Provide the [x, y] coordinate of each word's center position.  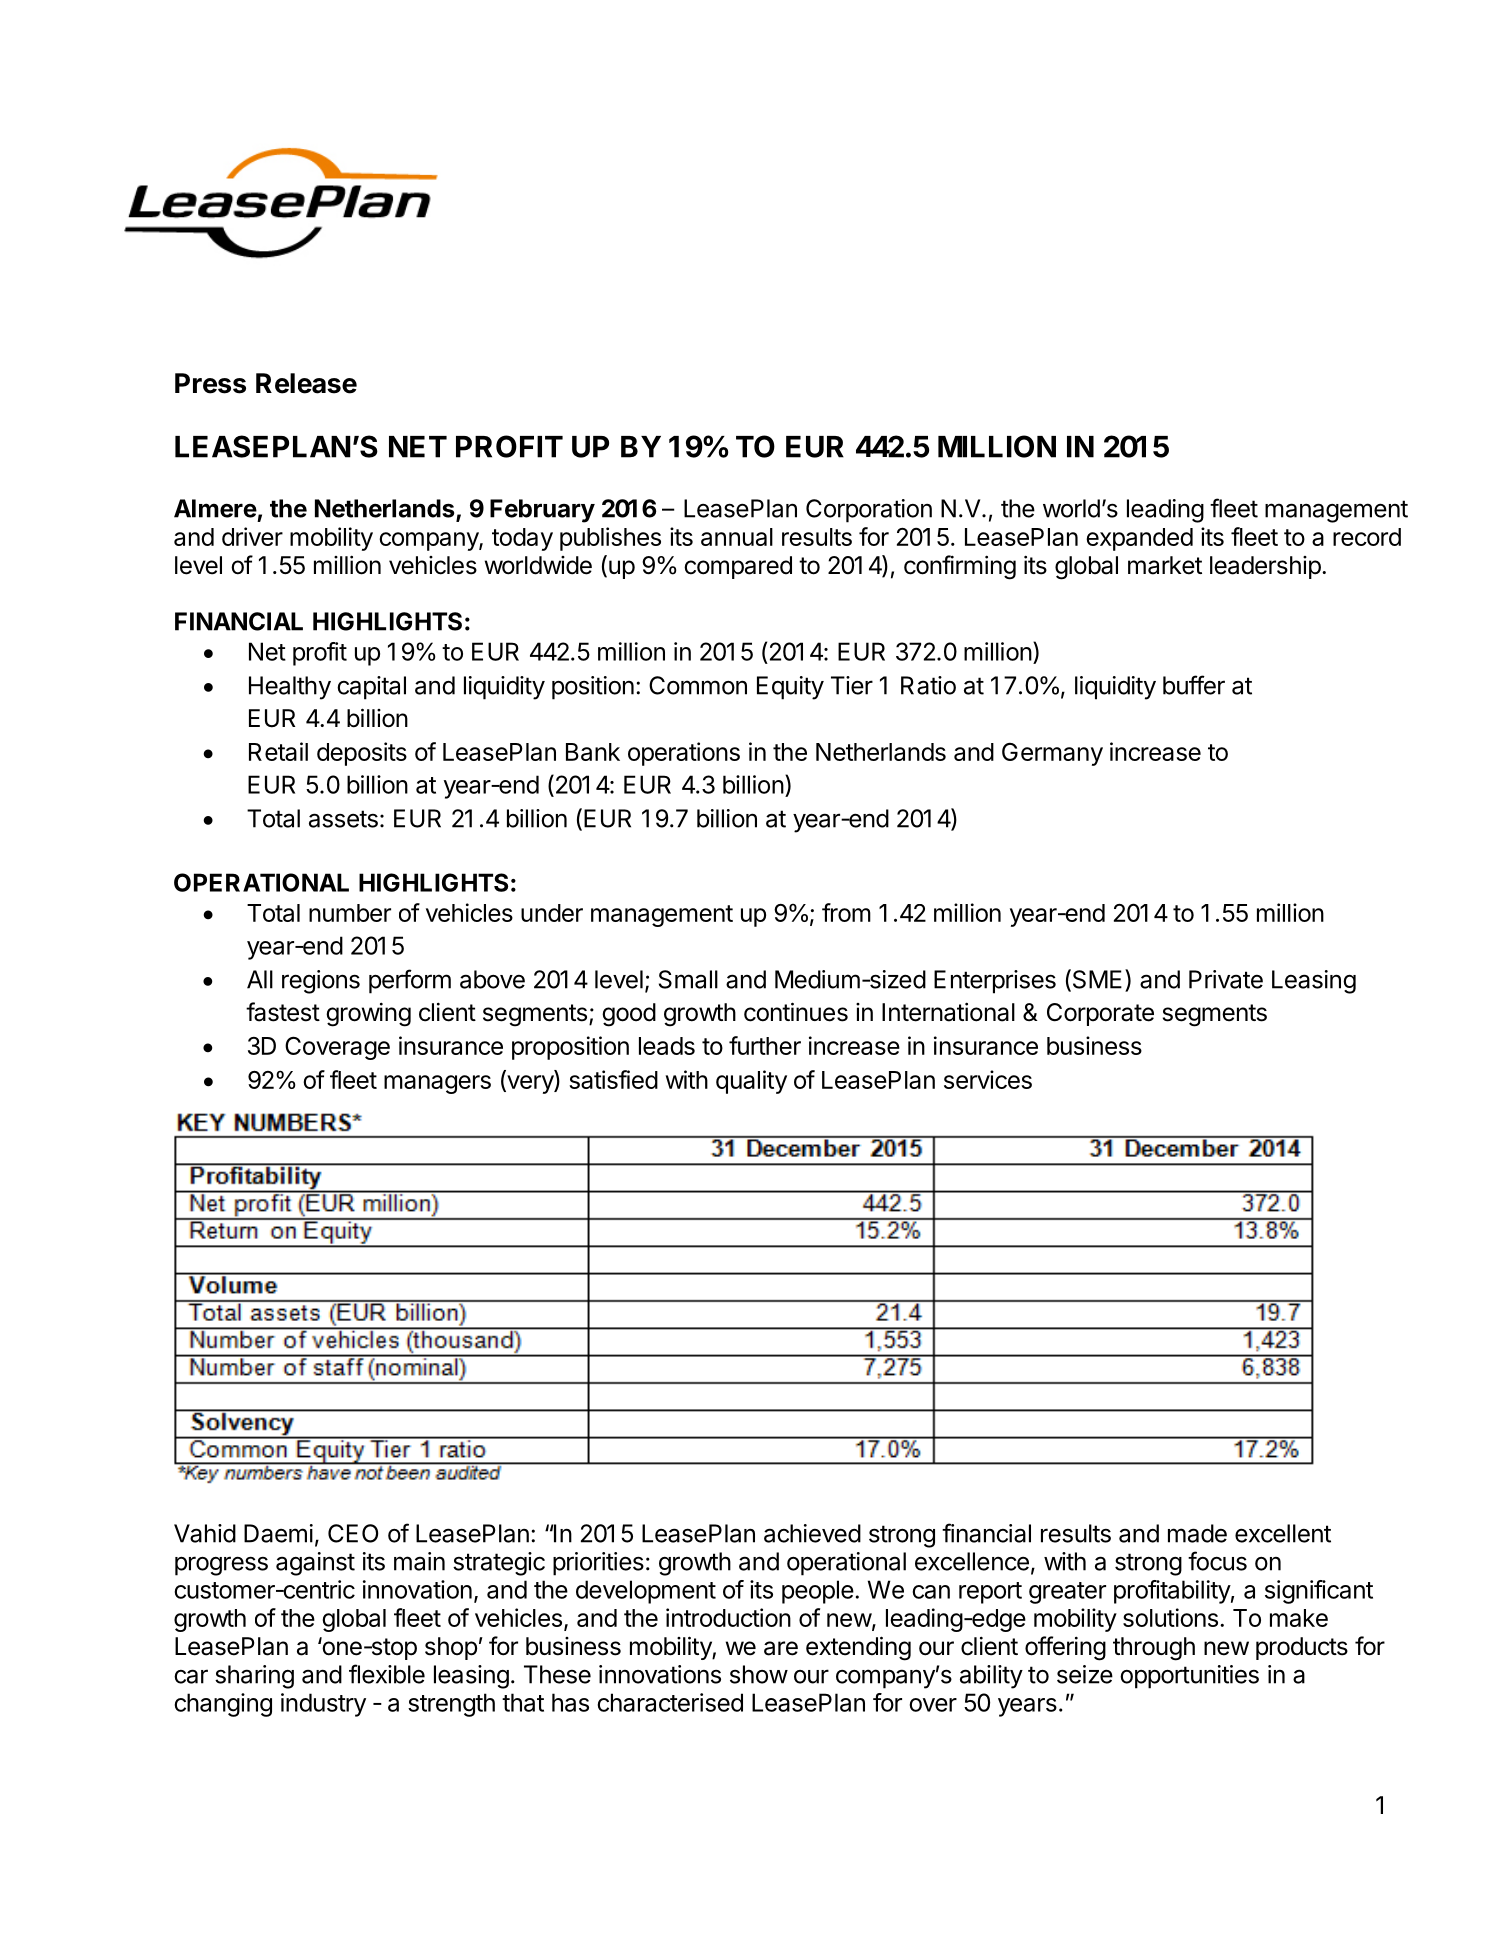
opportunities [1189, 1677]
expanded [1139, 539]
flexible [387, 1674]
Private [1226, 979]
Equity [790, 688]
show [759, 1674]
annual [737, 537]
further [765, 1045]
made [1197, 1533]
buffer [1194, 685]
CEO [353, 1533]
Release [306, 383]
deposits [362, 754]
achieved [812, 1533]
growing [368, 1014]
